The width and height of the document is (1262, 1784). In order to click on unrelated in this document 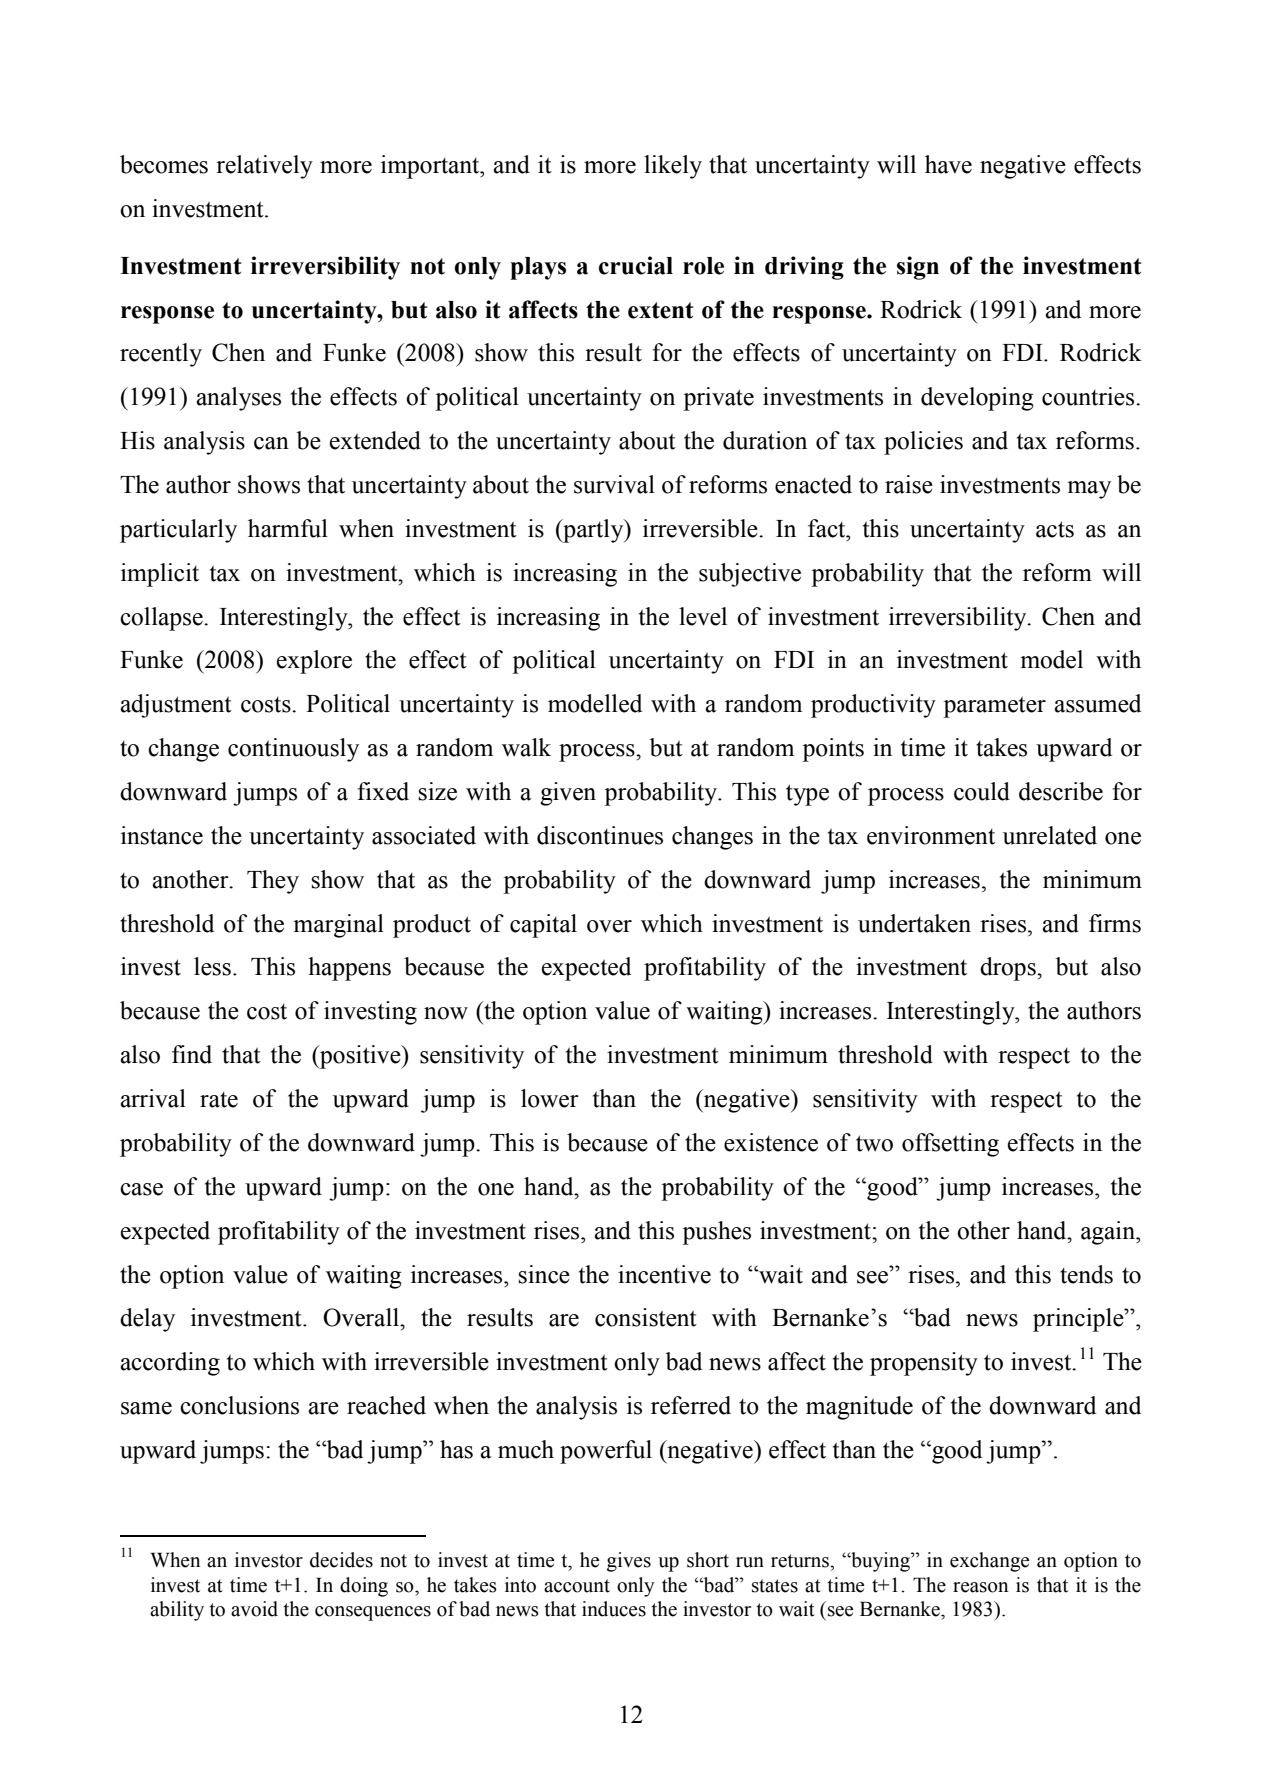, I will do `click(1050, 835)`.
